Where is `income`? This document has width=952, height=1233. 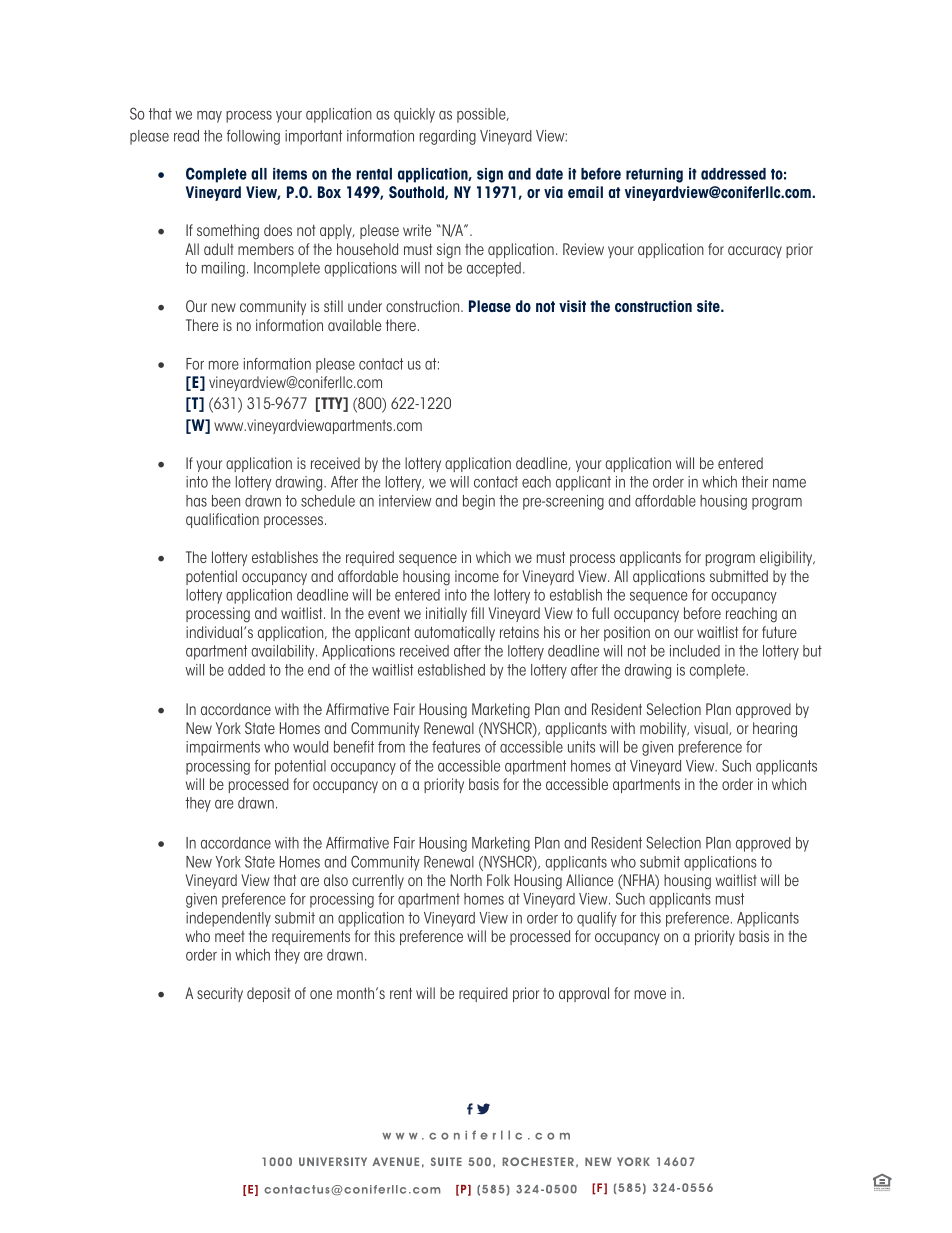 income is located at coordinates (477, 576).
